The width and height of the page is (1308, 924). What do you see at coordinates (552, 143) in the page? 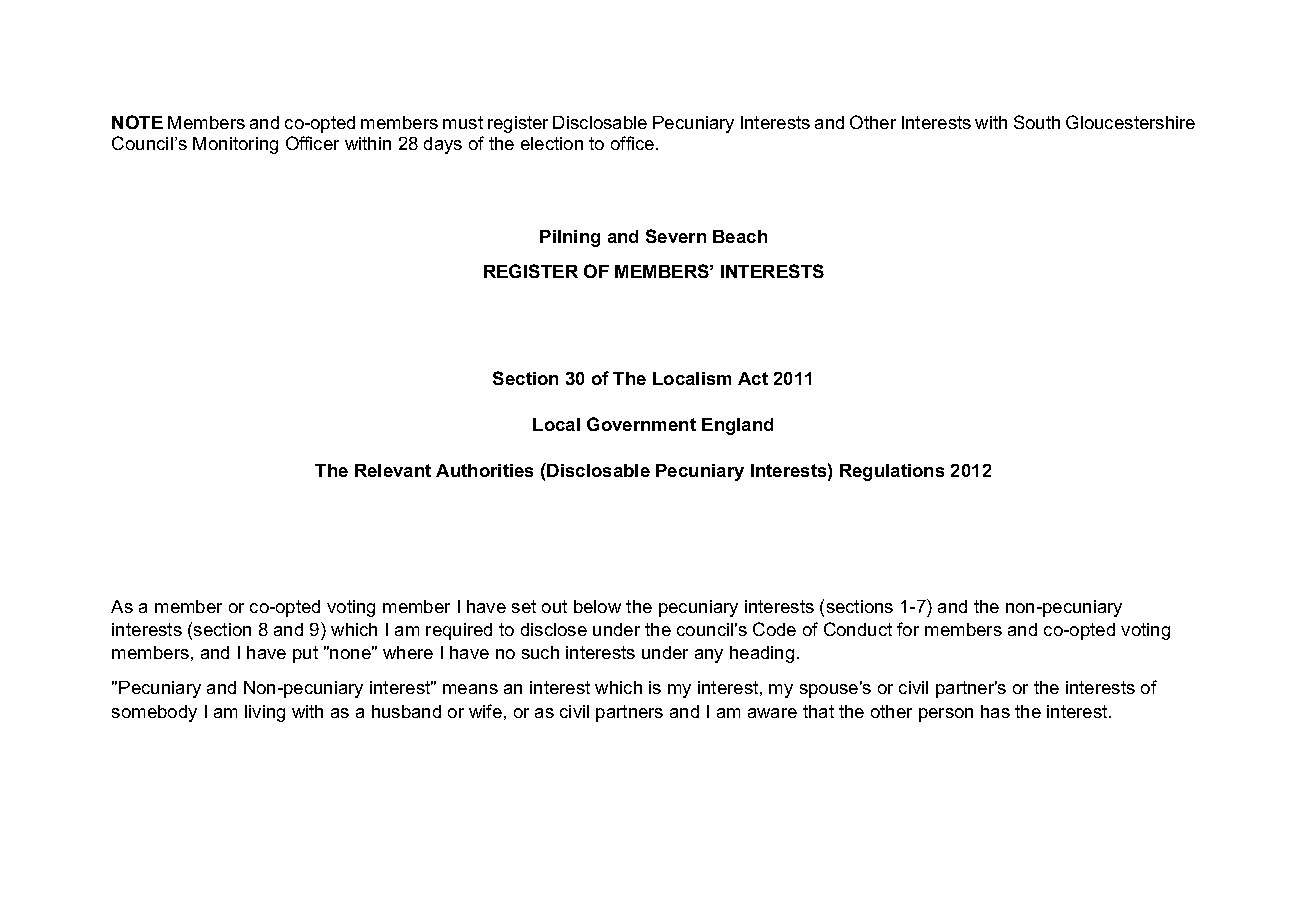
I see `election` at bounding box center [552, 143].
